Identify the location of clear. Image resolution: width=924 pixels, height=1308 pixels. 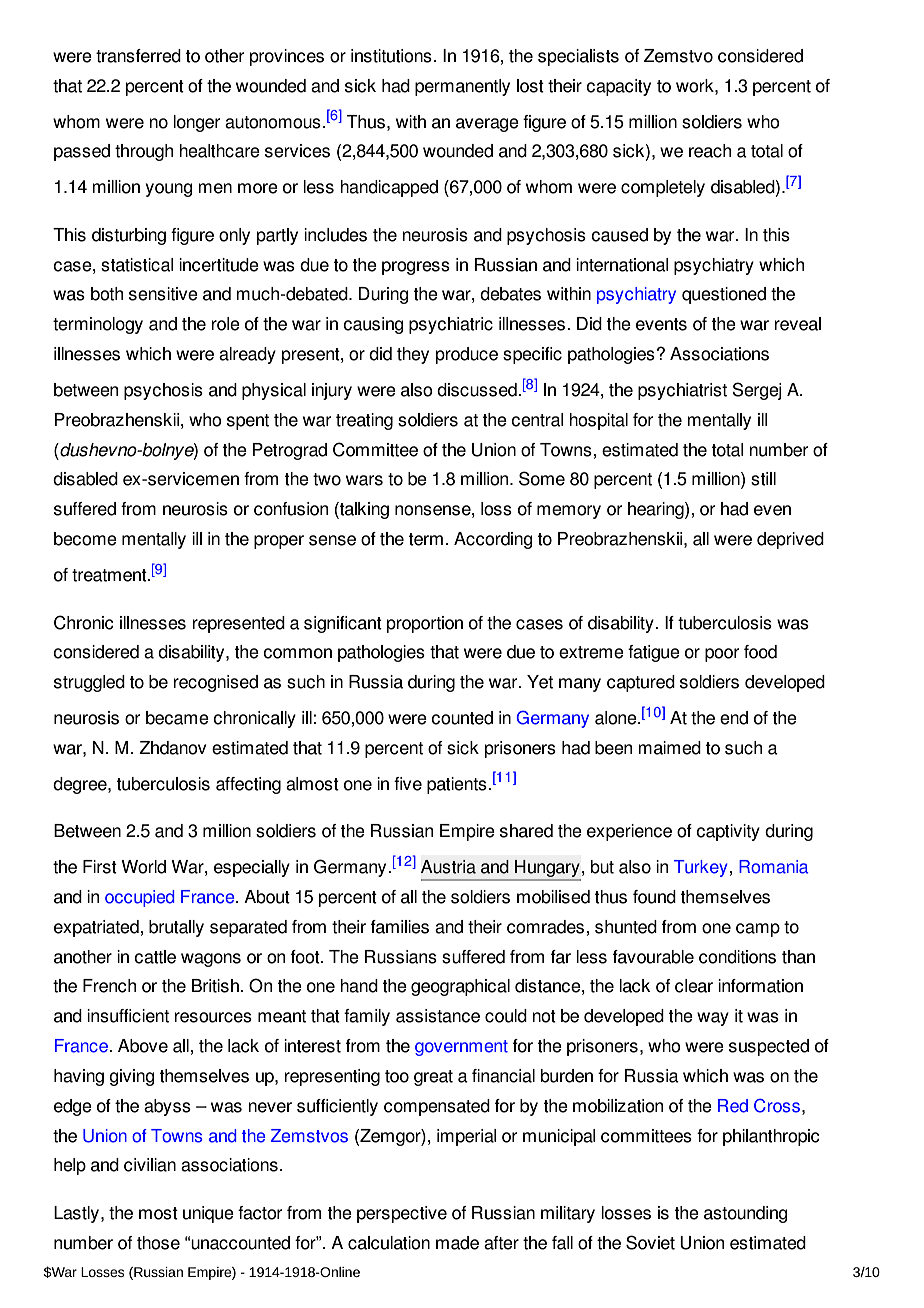
(694, 986).
